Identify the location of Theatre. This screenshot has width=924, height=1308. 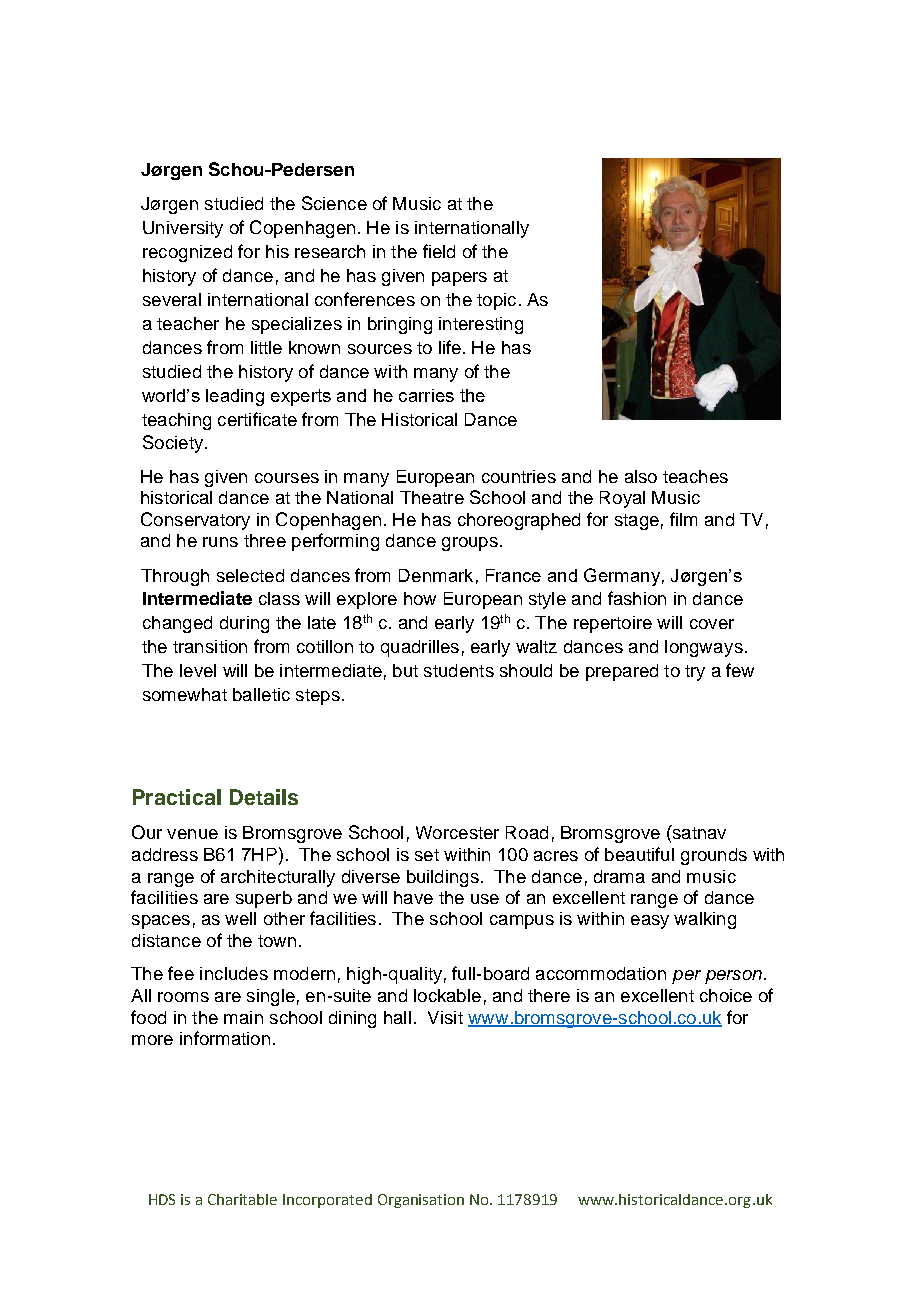
(432, 497).
